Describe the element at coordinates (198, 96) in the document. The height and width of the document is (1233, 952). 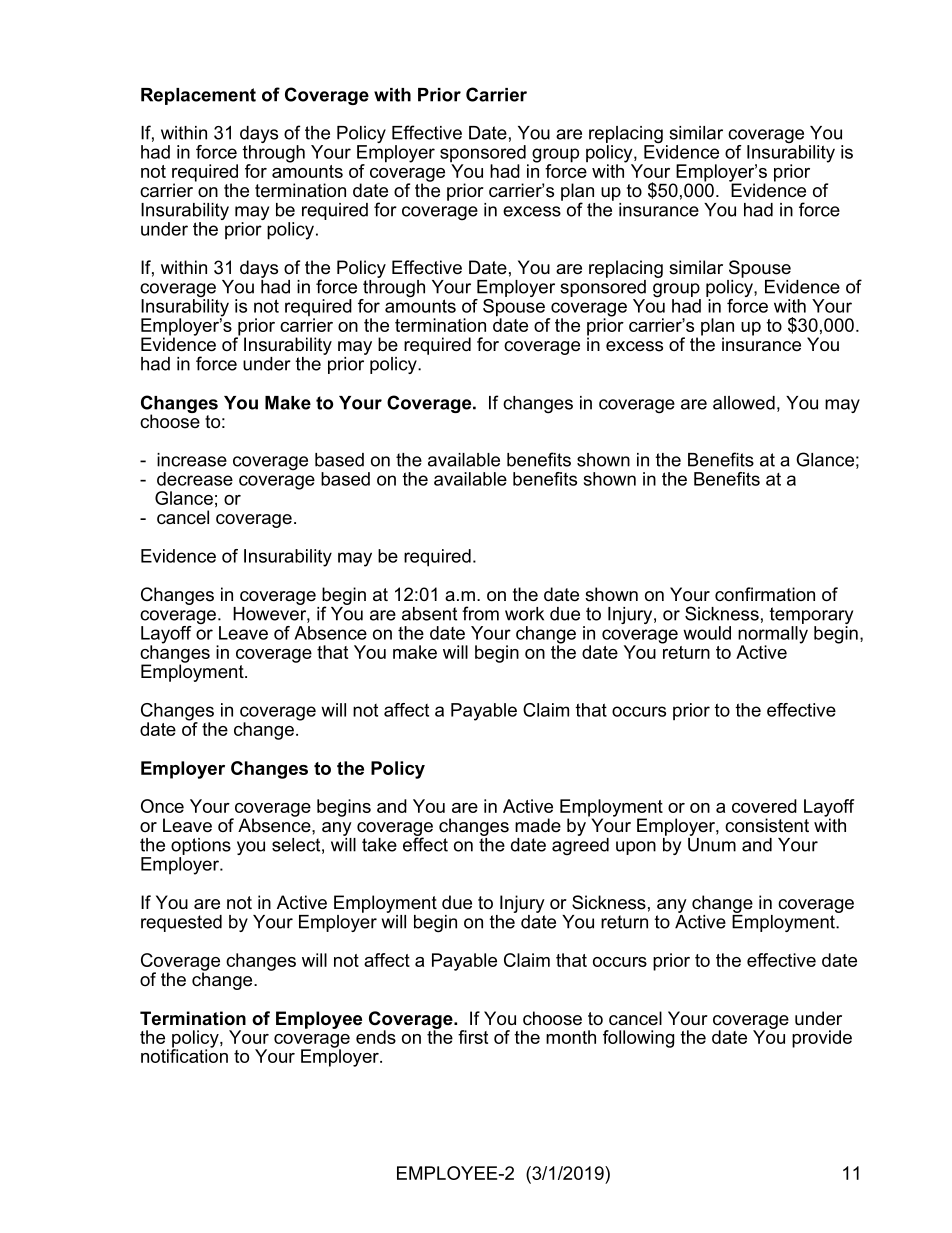
I see `Replacement` at that location.
